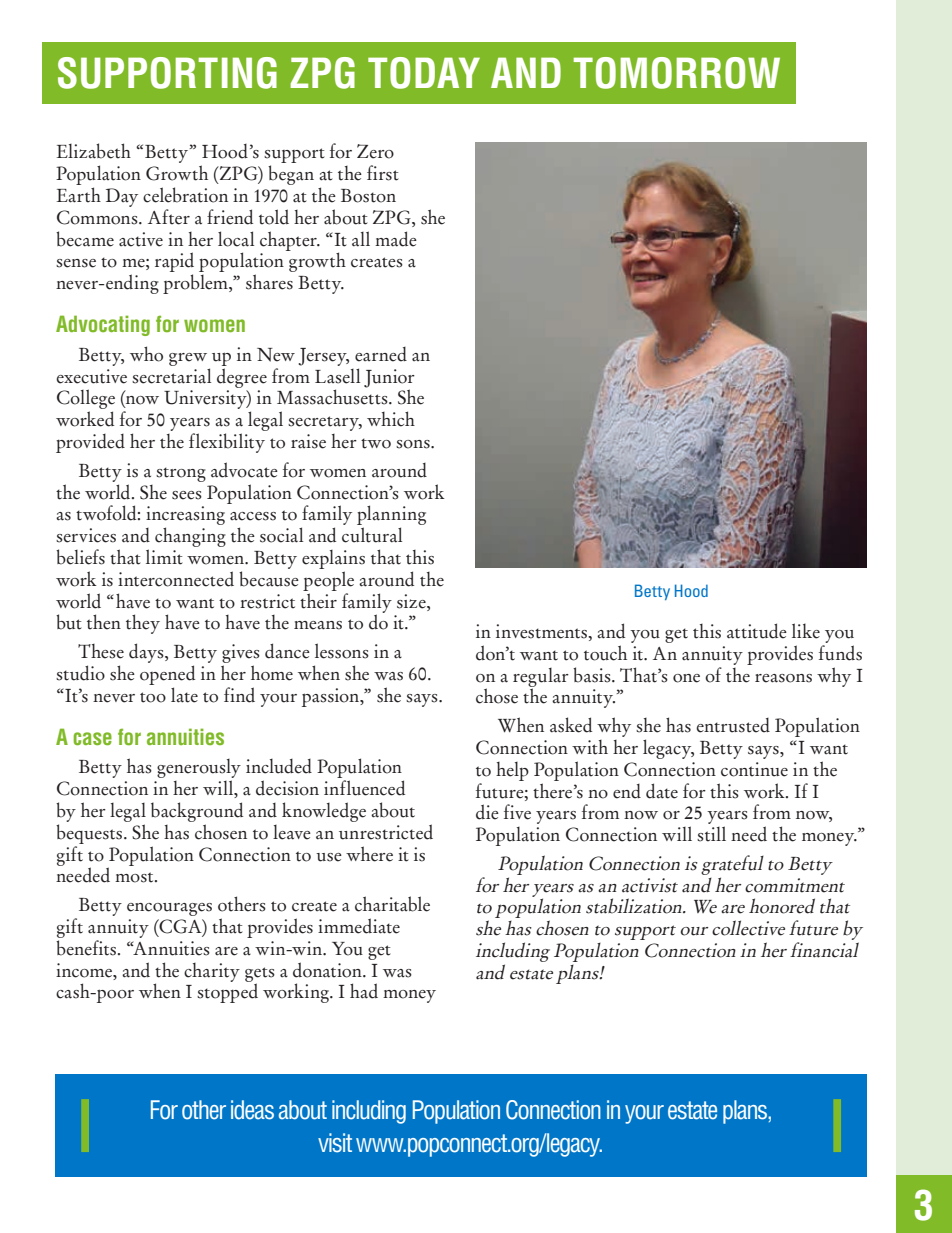 This screenshot has width=952, height=1233. I want to click on ideas, so click(252, 1110).
